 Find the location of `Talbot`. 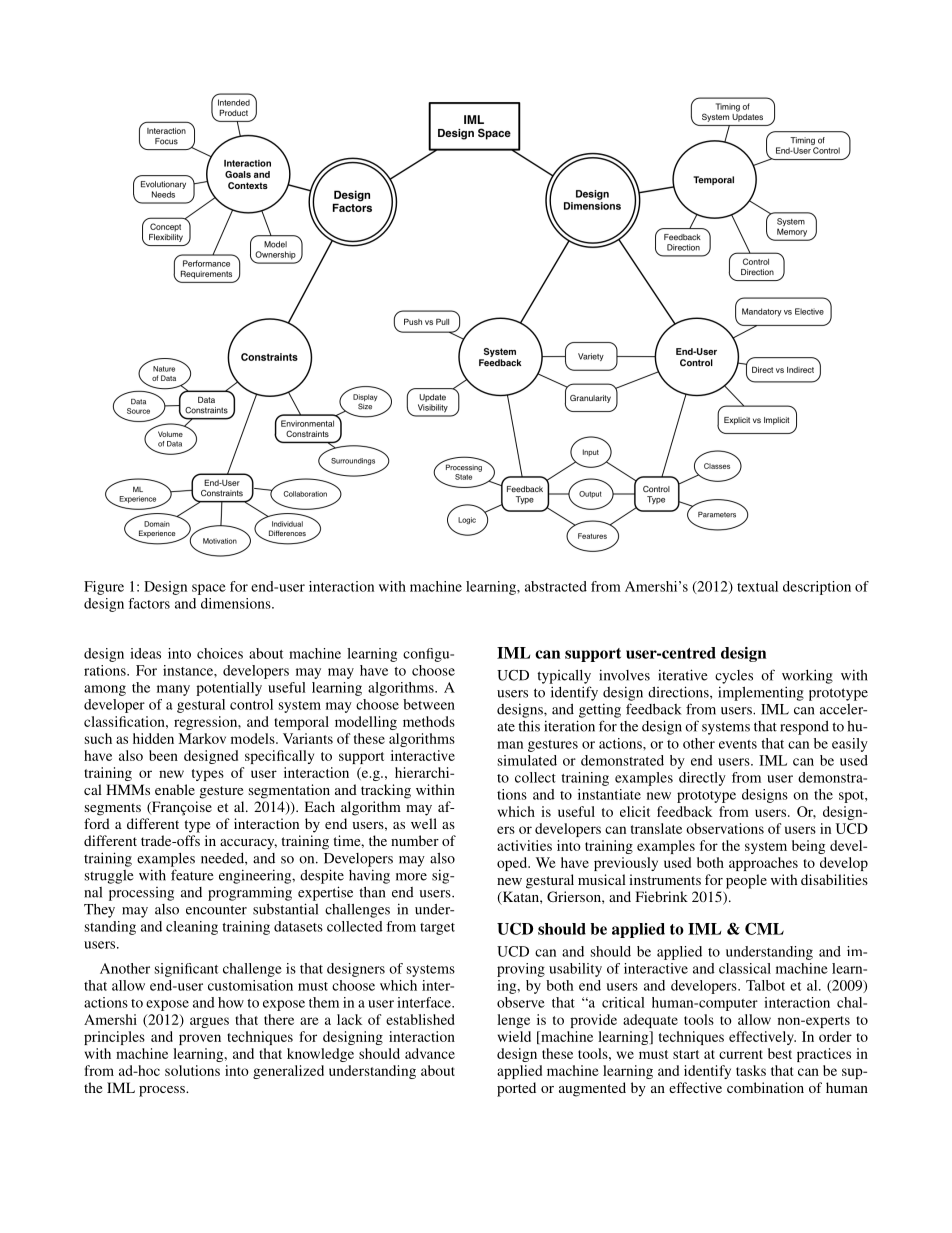

Talbot is located at coordinates (765, 985).
